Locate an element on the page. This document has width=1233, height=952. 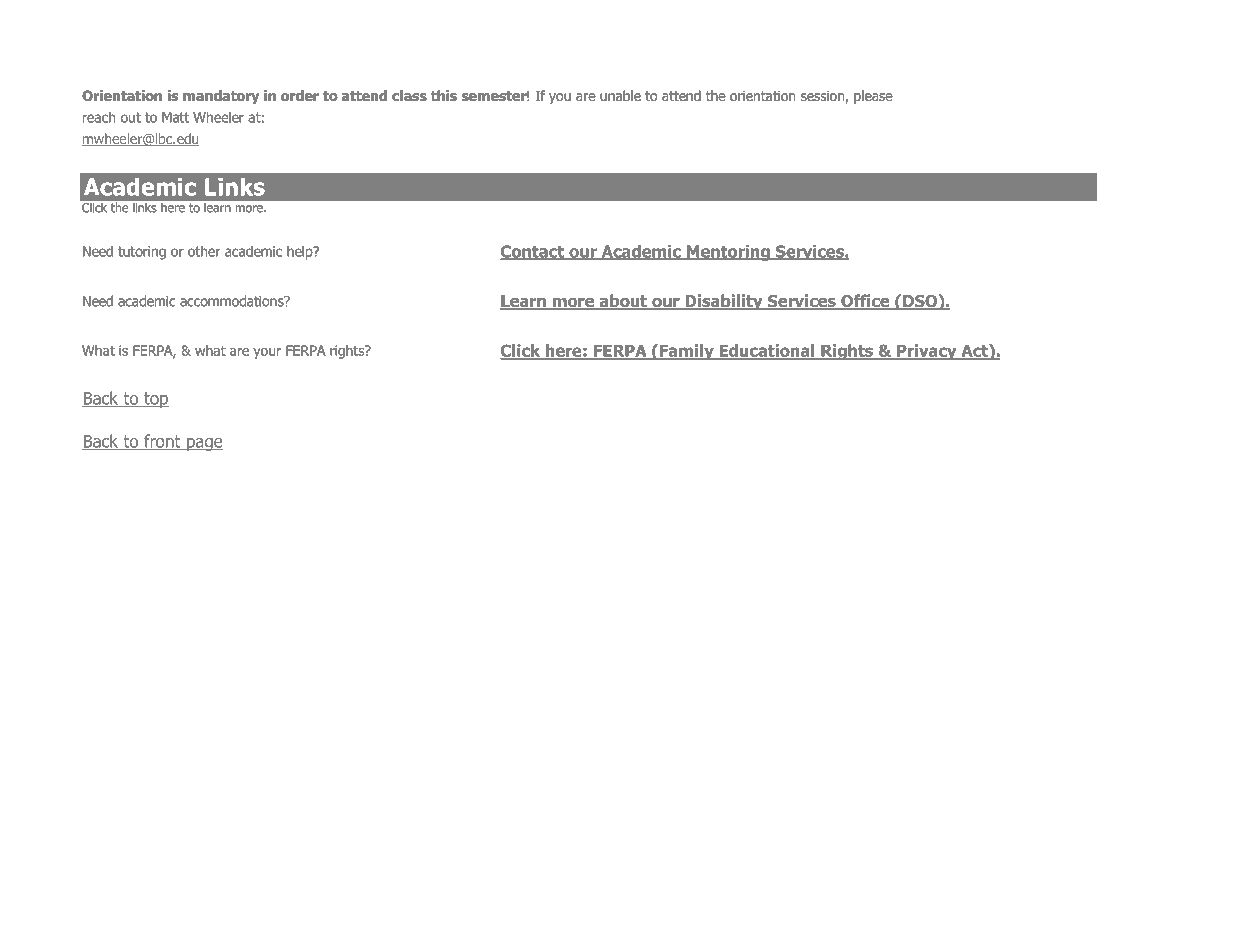
this is located at coordinates (444, 95).
